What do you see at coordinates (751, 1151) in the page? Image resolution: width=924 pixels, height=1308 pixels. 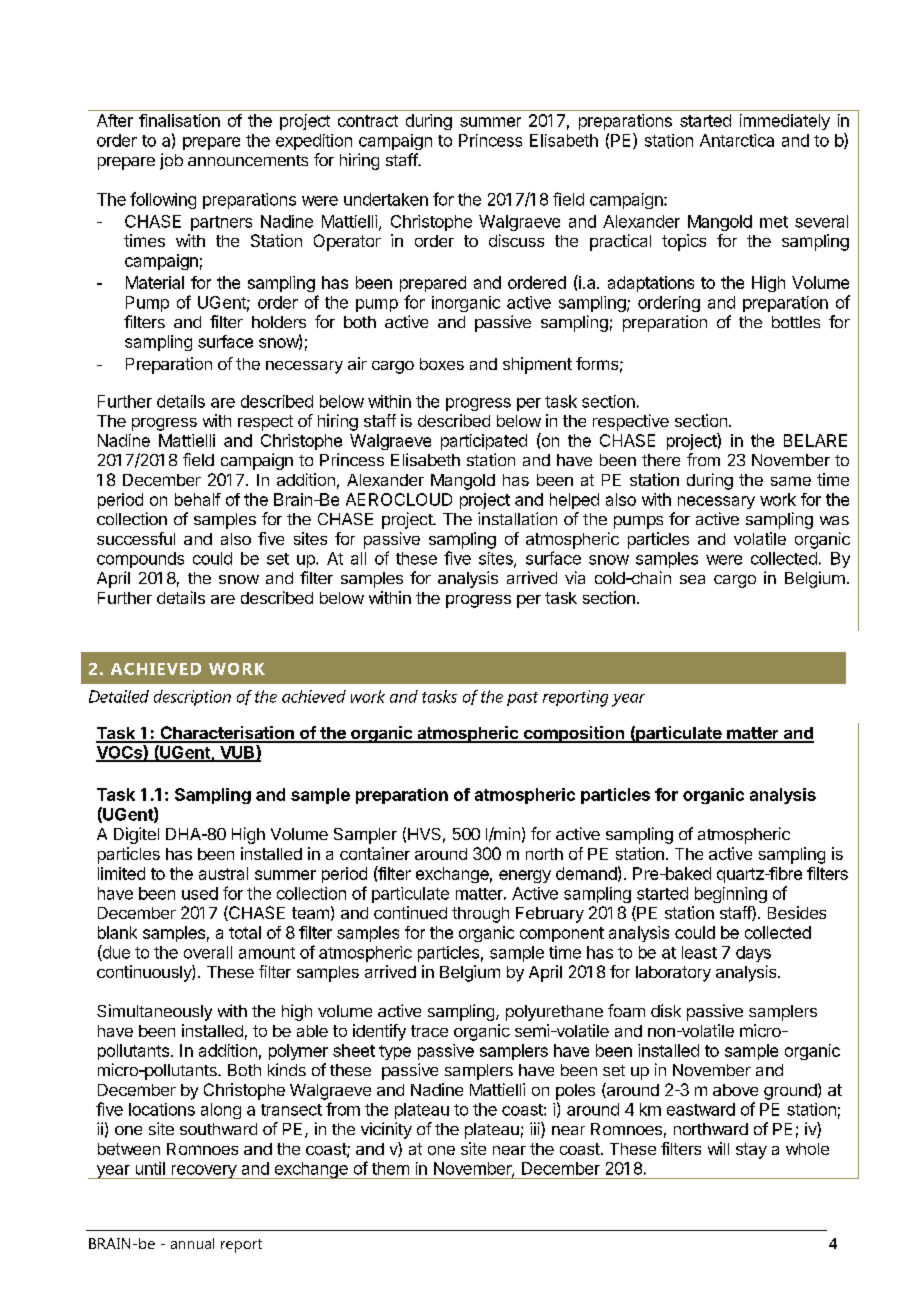 I see `stay` at bounding box center [751, 1151].
